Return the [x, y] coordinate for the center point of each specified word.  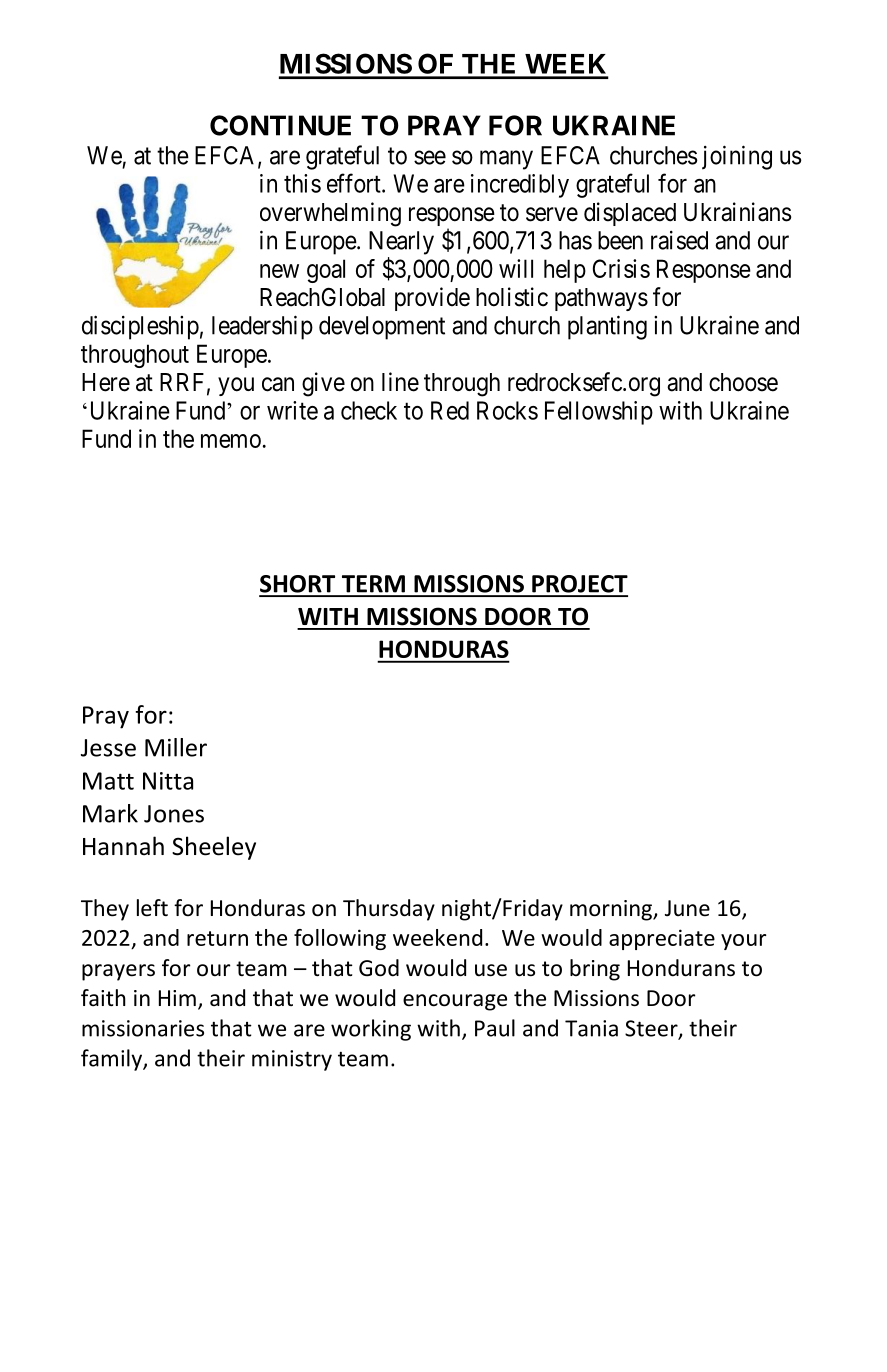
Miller [176, 747]
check [369, 410]
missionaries [143, 1028]
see [430, 157]
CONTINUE [280, 125]
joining [737, 157]
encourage [455, 1002]
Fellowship [599, 413]
